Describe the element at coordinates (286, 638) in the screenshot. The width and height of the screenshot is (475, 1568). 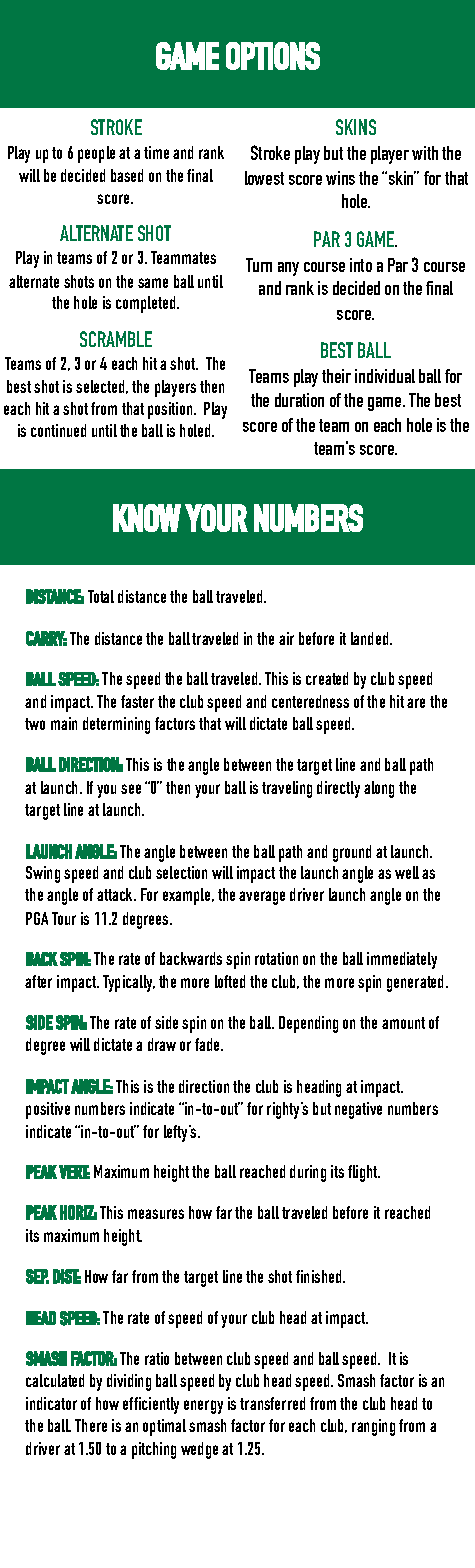
I see `air` at that location.
